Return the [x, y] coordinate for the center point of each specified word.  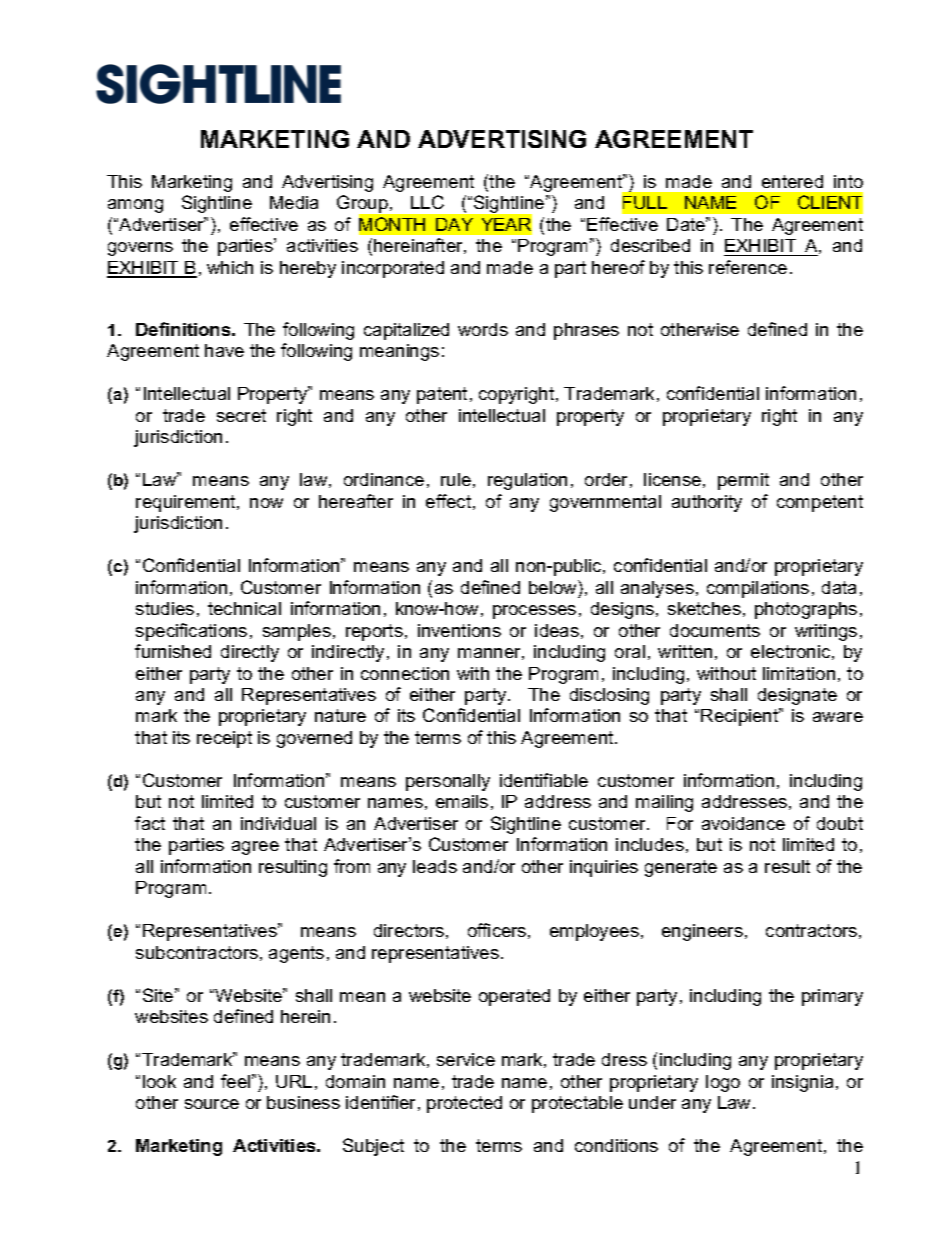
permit [743, 481]
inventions [459, 630]
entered [792, 181]
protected [464, 1104]
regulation [527, 481]
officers [497, 930]
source [212, 1104]
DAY [454, 224]
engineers [702, 932]
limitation [799, 673]
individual [278, 823]
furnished [173, 651]
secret [241, 415]
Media [294, 202]
